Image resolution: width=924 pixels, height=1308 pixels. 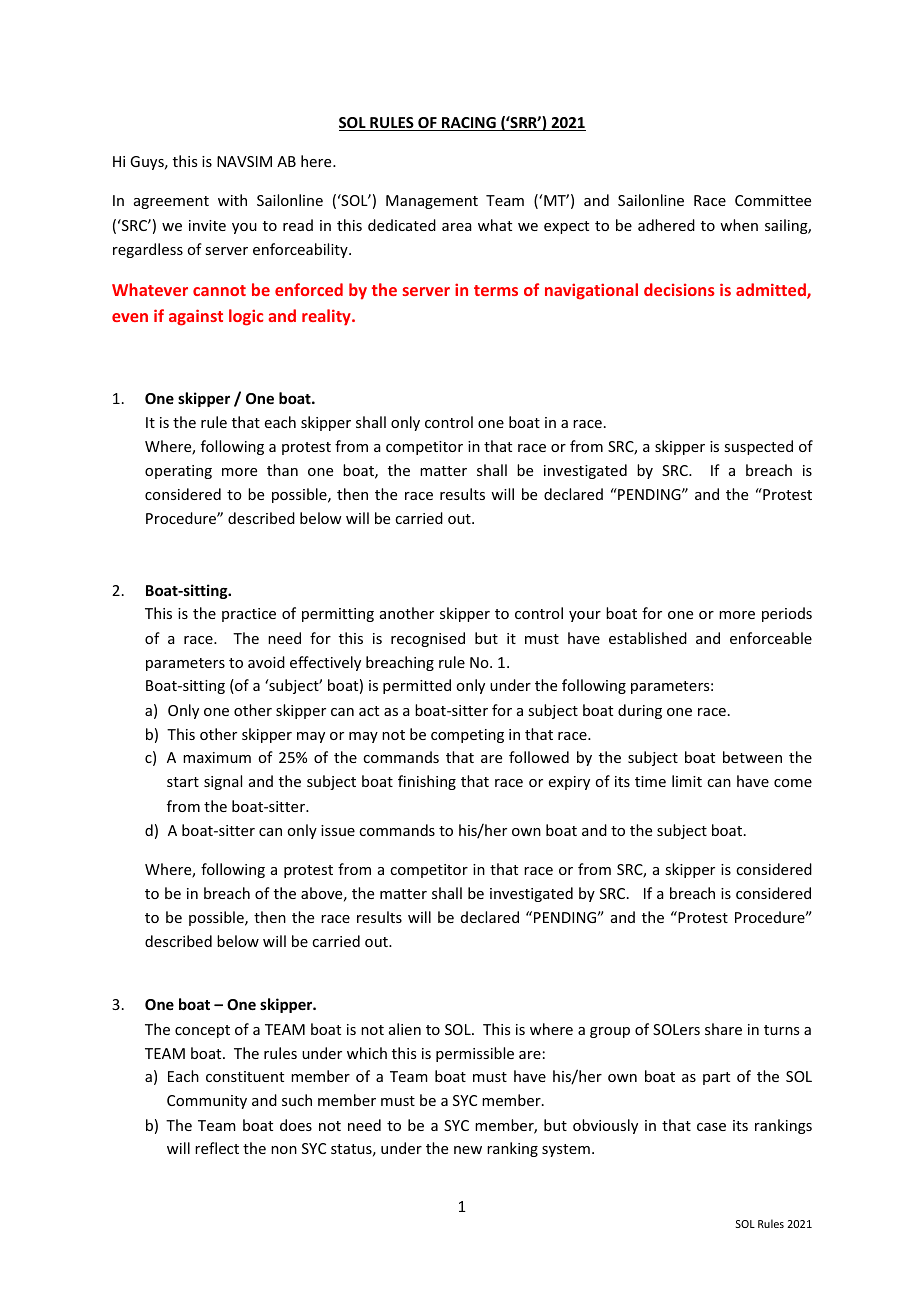 I want to click on Committee, so click(x=773, y=200).
